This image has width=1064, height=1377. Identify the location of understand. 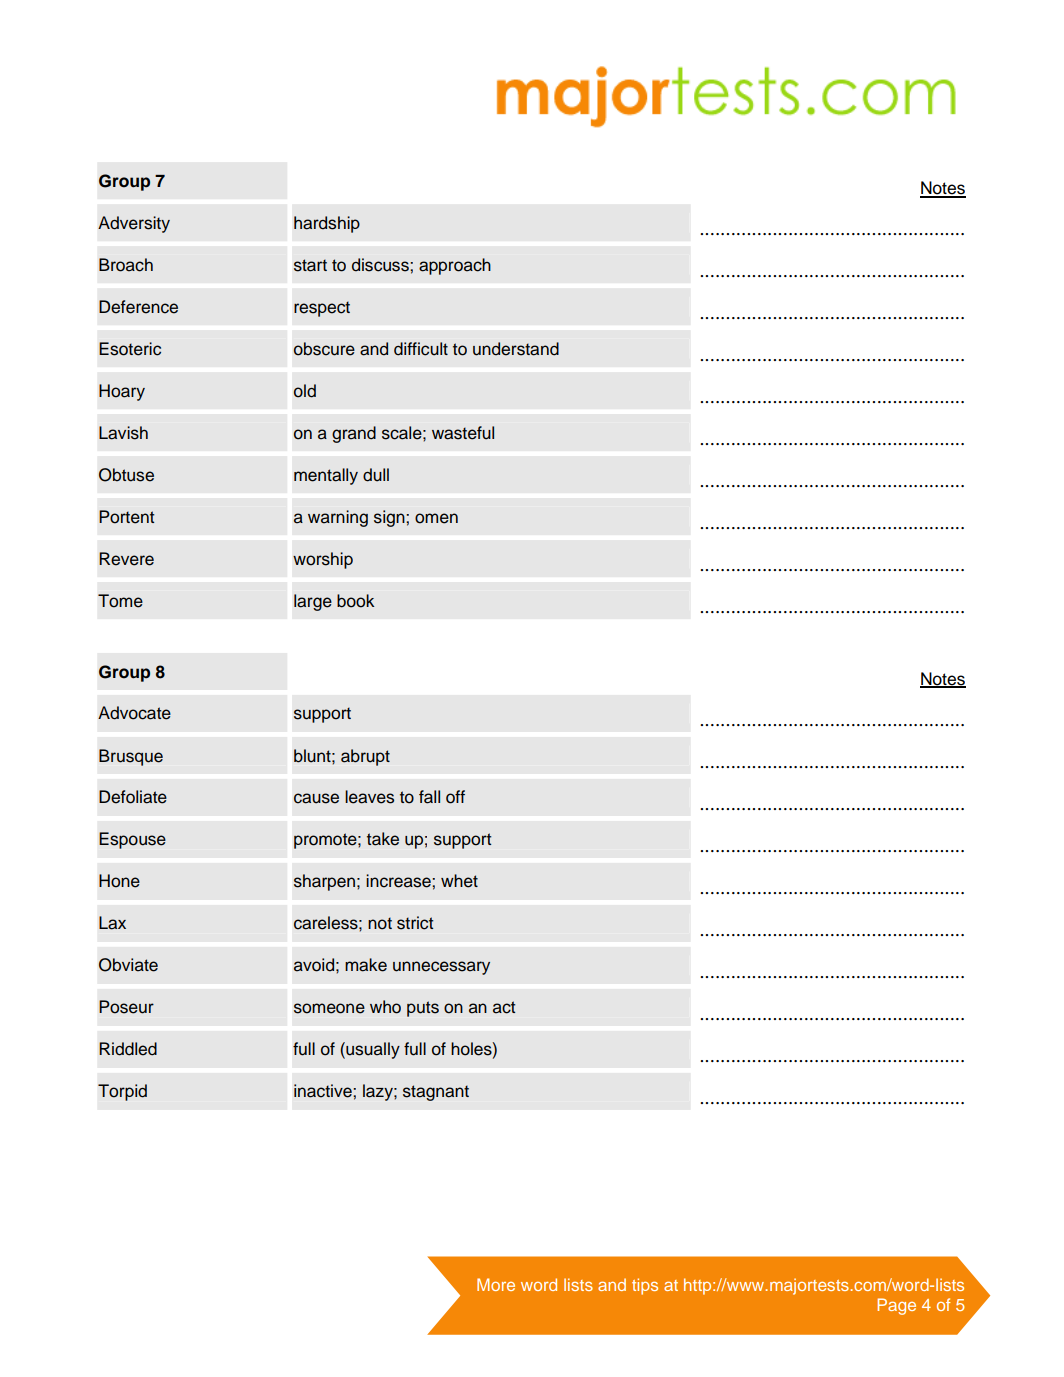
(516, 349).
